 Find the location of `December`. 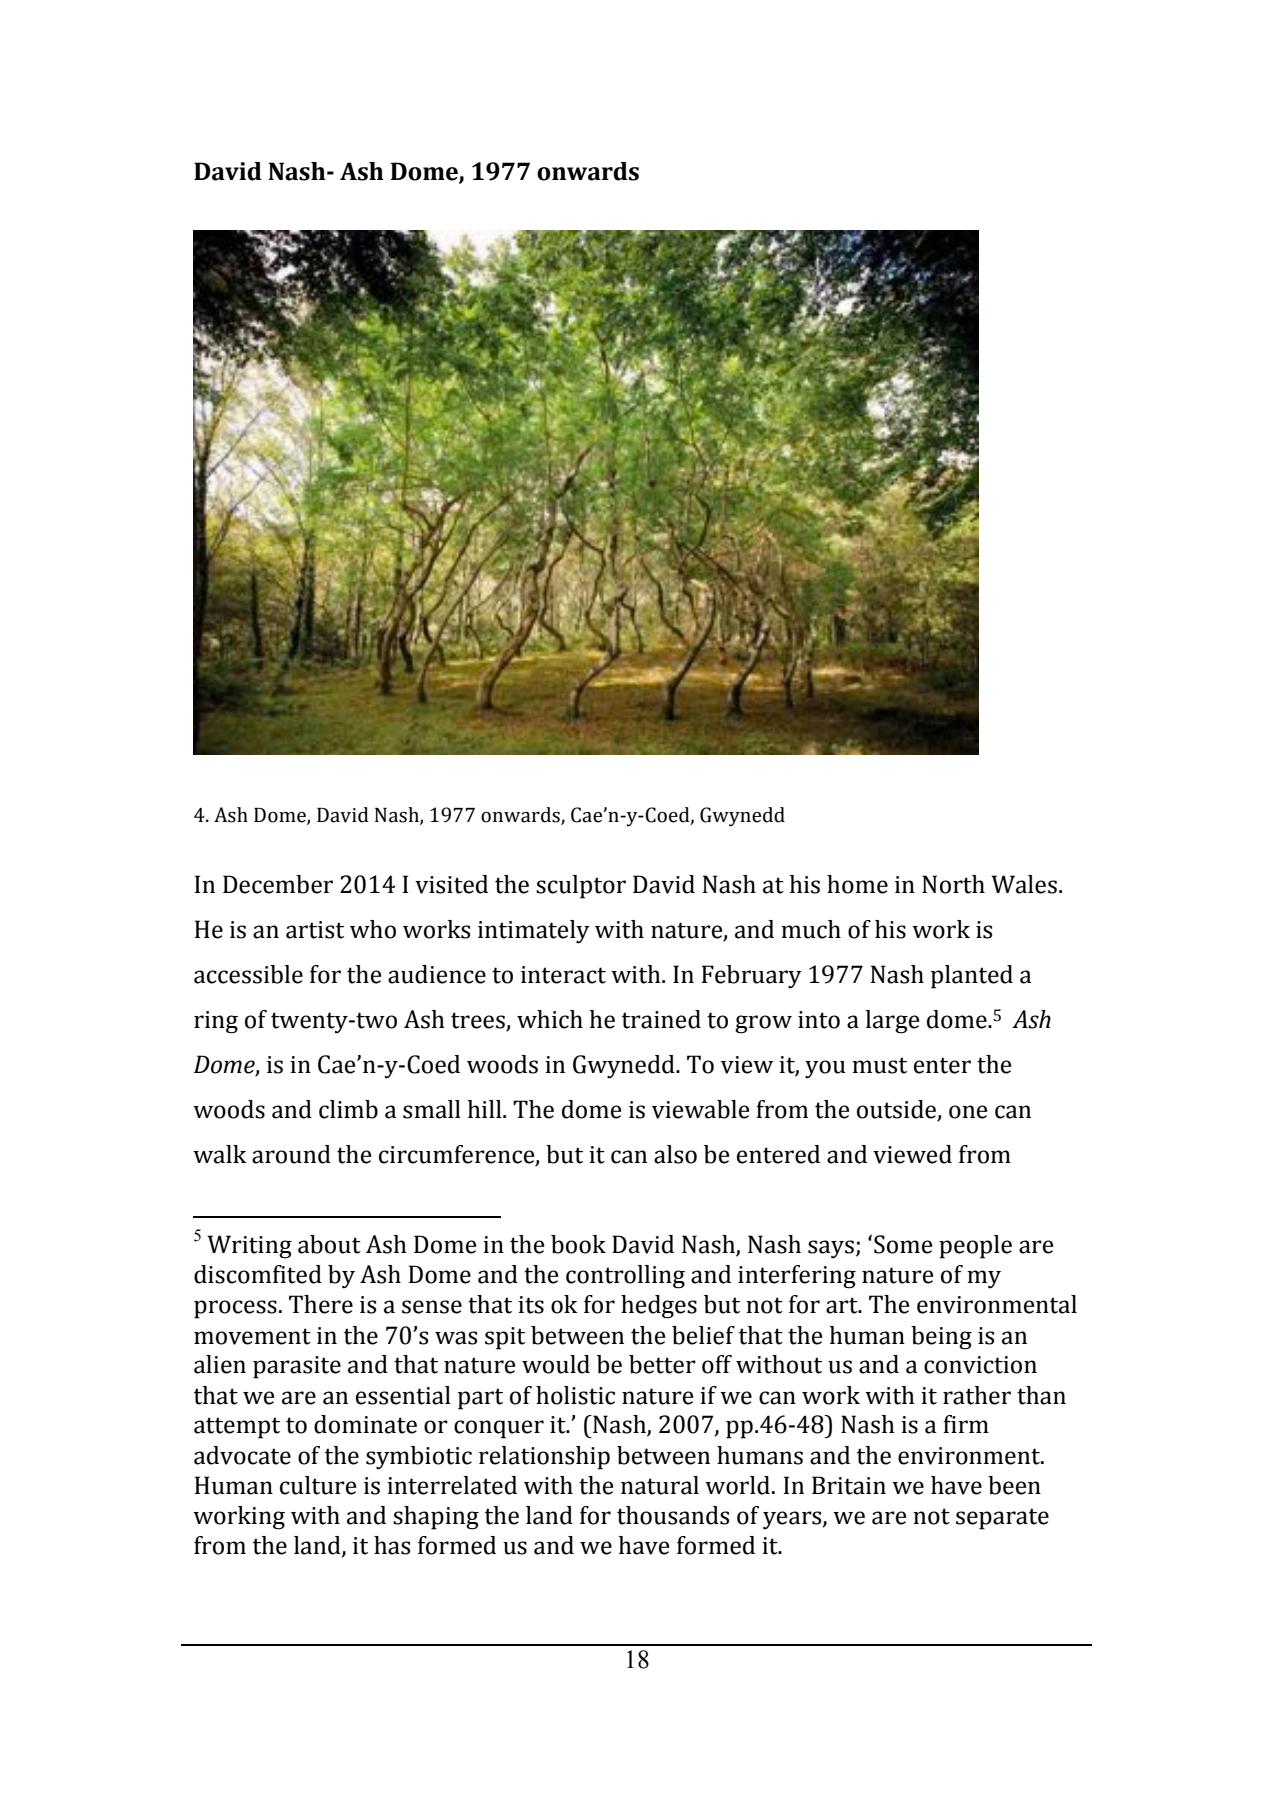

December is located at coordinates (278, 884).
